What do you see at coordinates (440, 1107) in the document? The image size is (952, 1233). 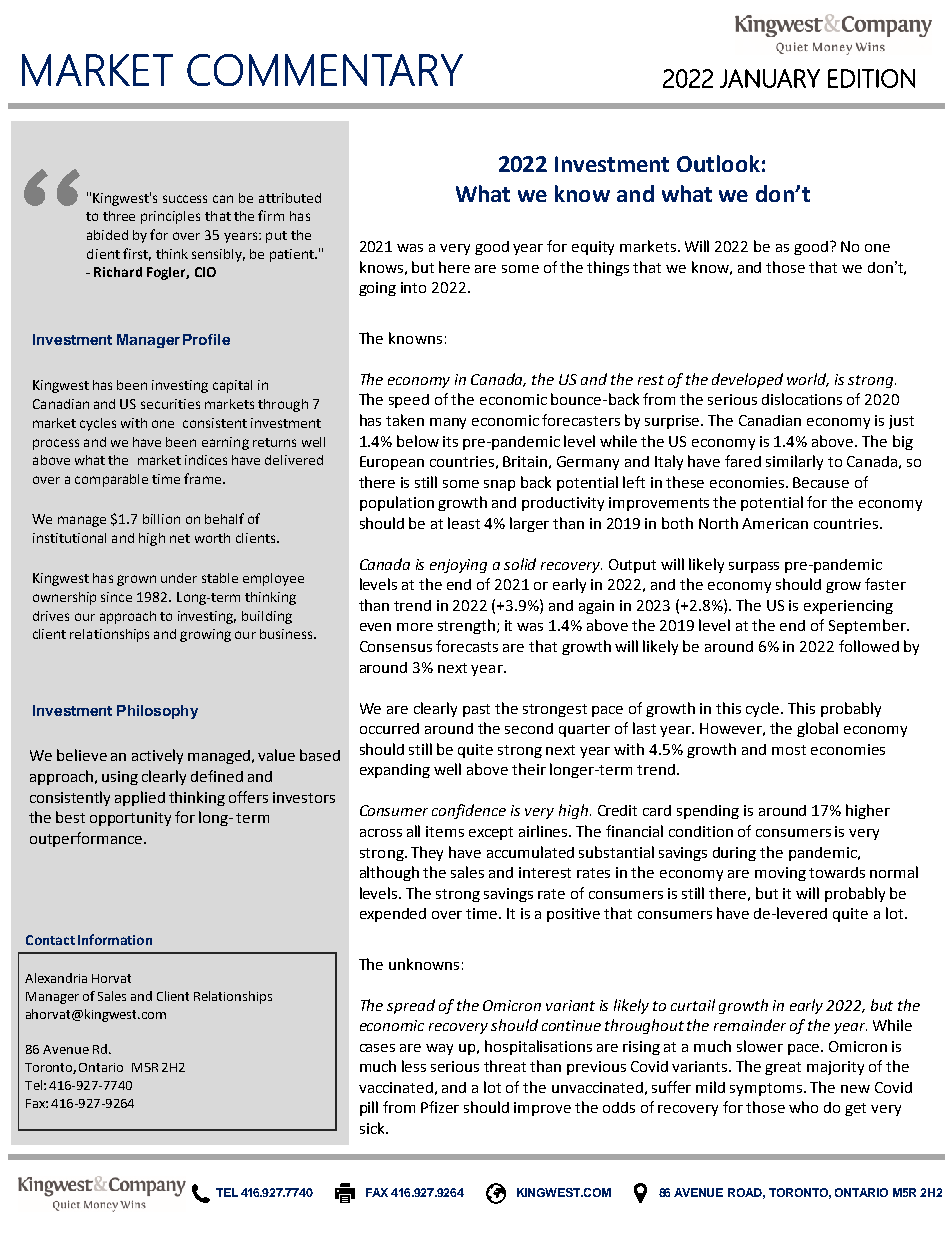 I see `Pfizer` at bounding box center [440, 1107].
